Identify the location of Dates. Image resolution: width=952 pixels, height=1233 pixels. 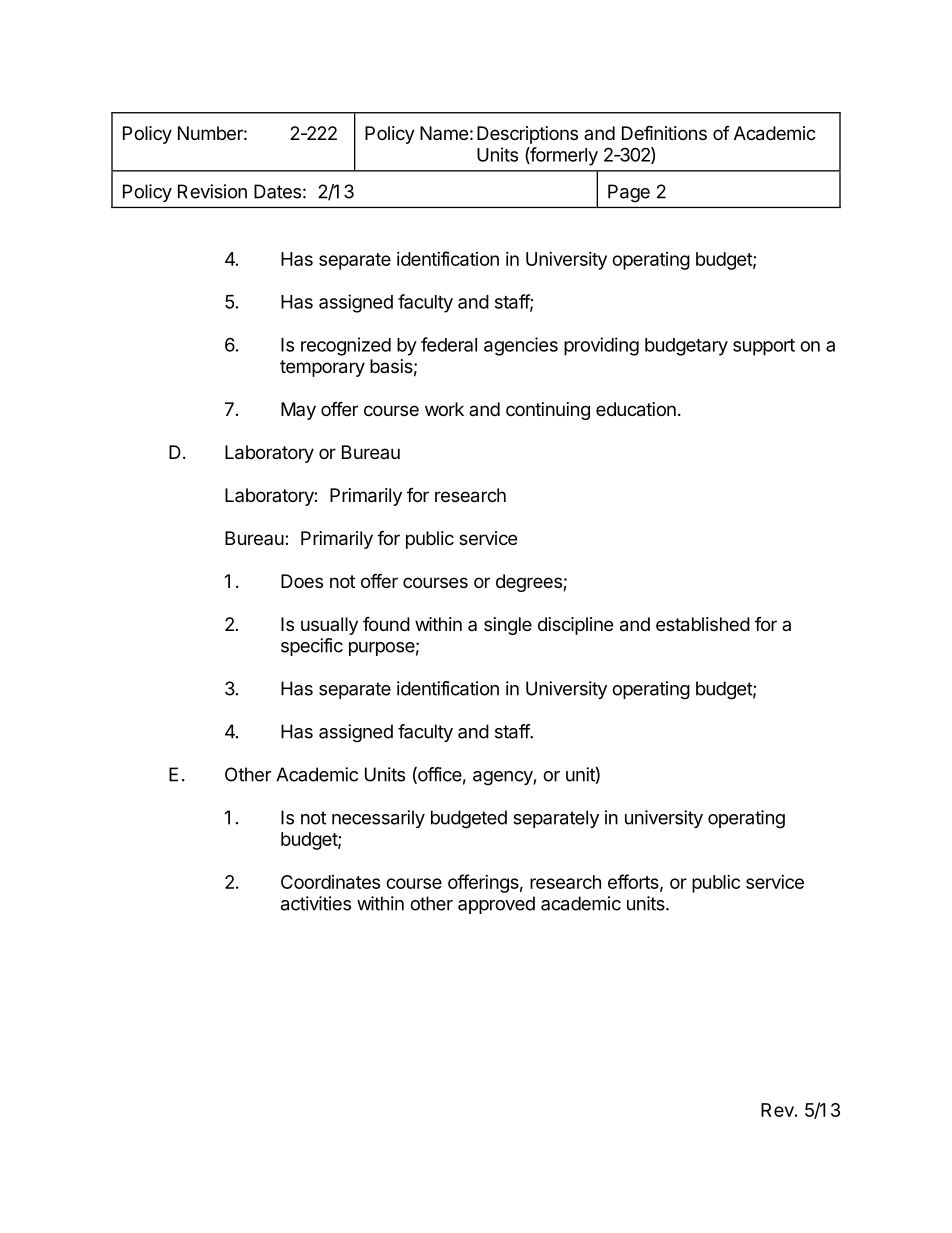
(277, 191).
